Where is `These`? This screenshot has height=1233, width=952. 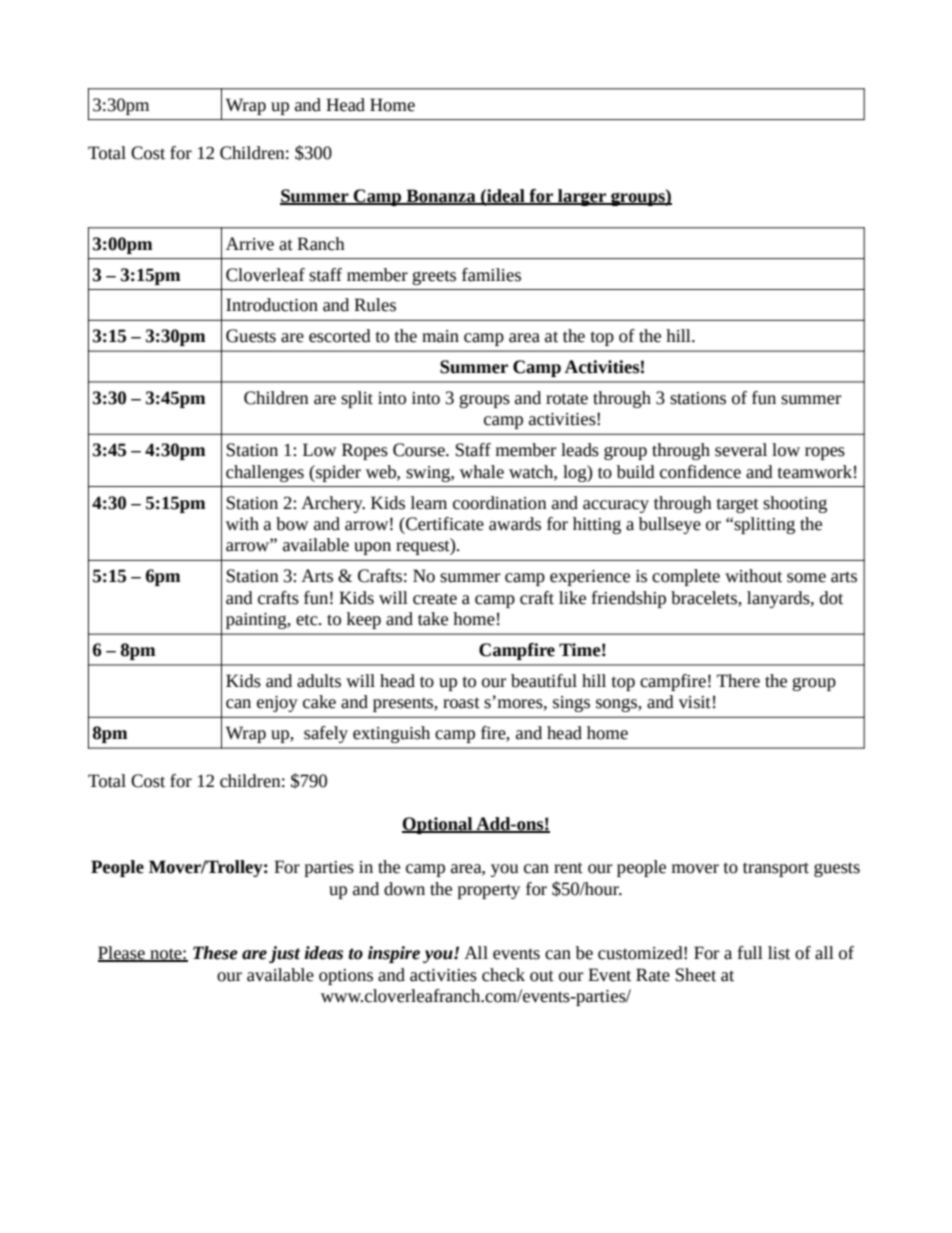
These is located at coordinates (215, 953).
